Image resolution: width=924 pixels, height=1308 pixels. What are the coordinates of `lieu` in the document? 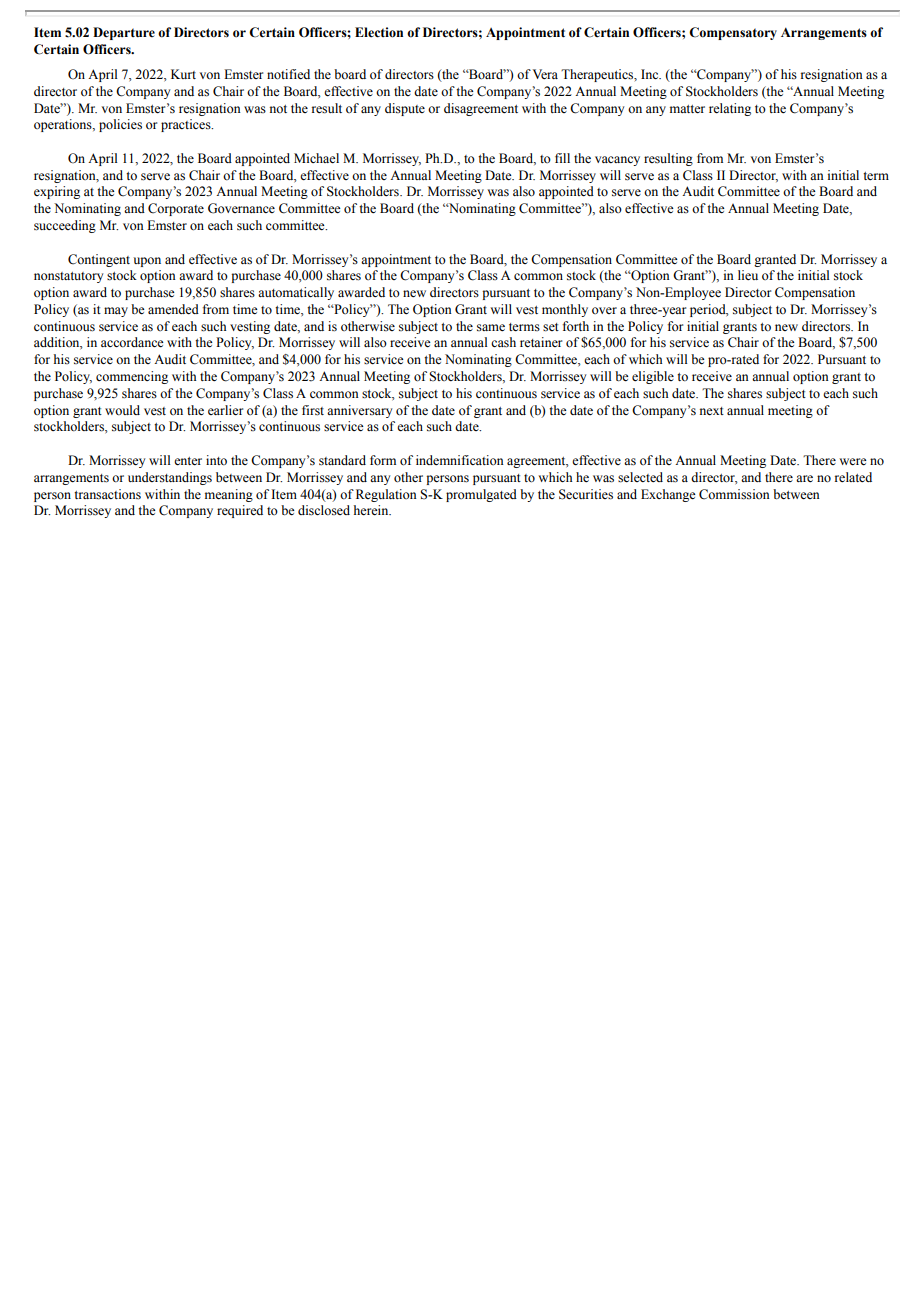 It's located at (748, 275).
